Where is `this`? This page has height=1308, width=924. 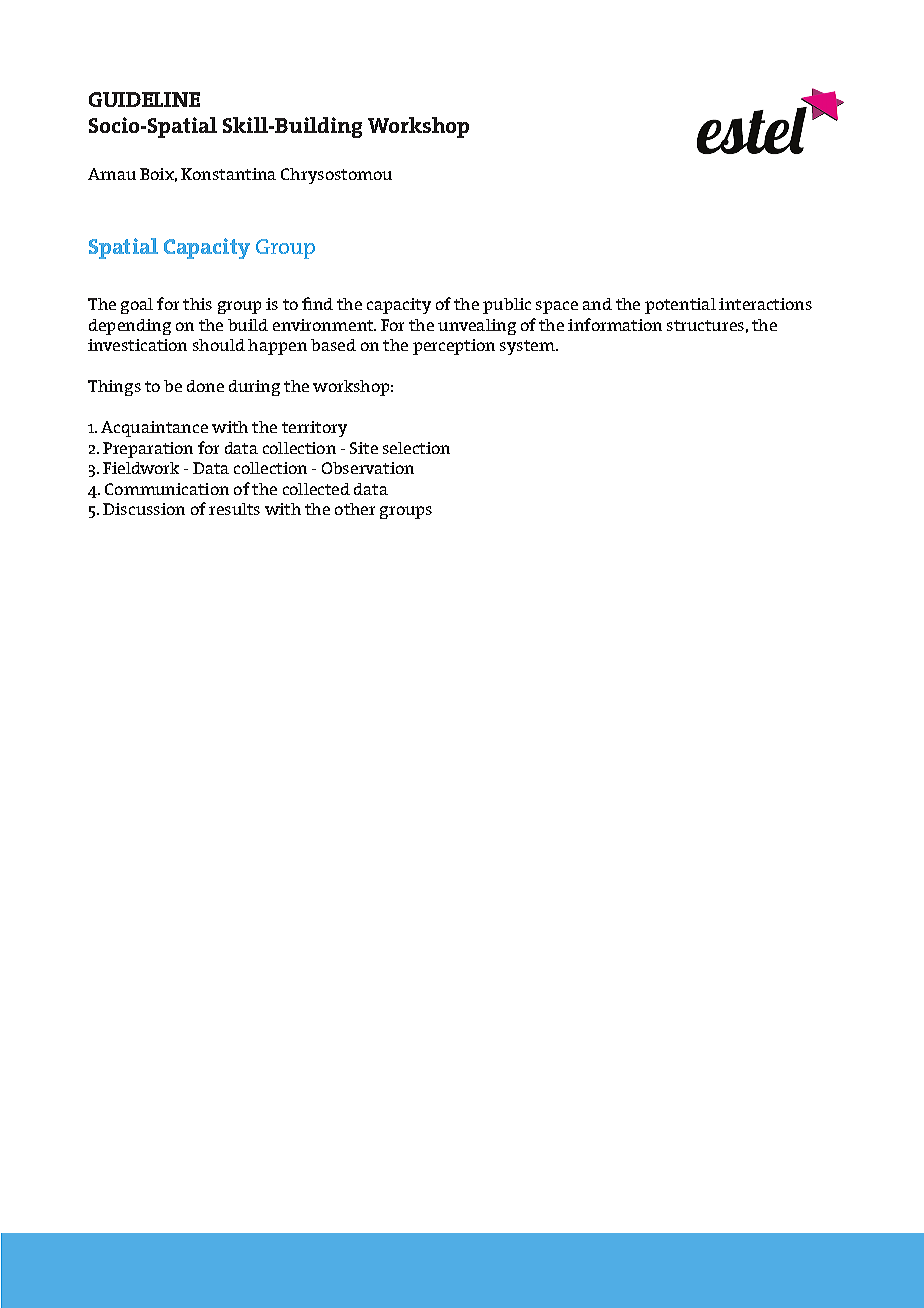 this is located at coordinates (197, 304).
